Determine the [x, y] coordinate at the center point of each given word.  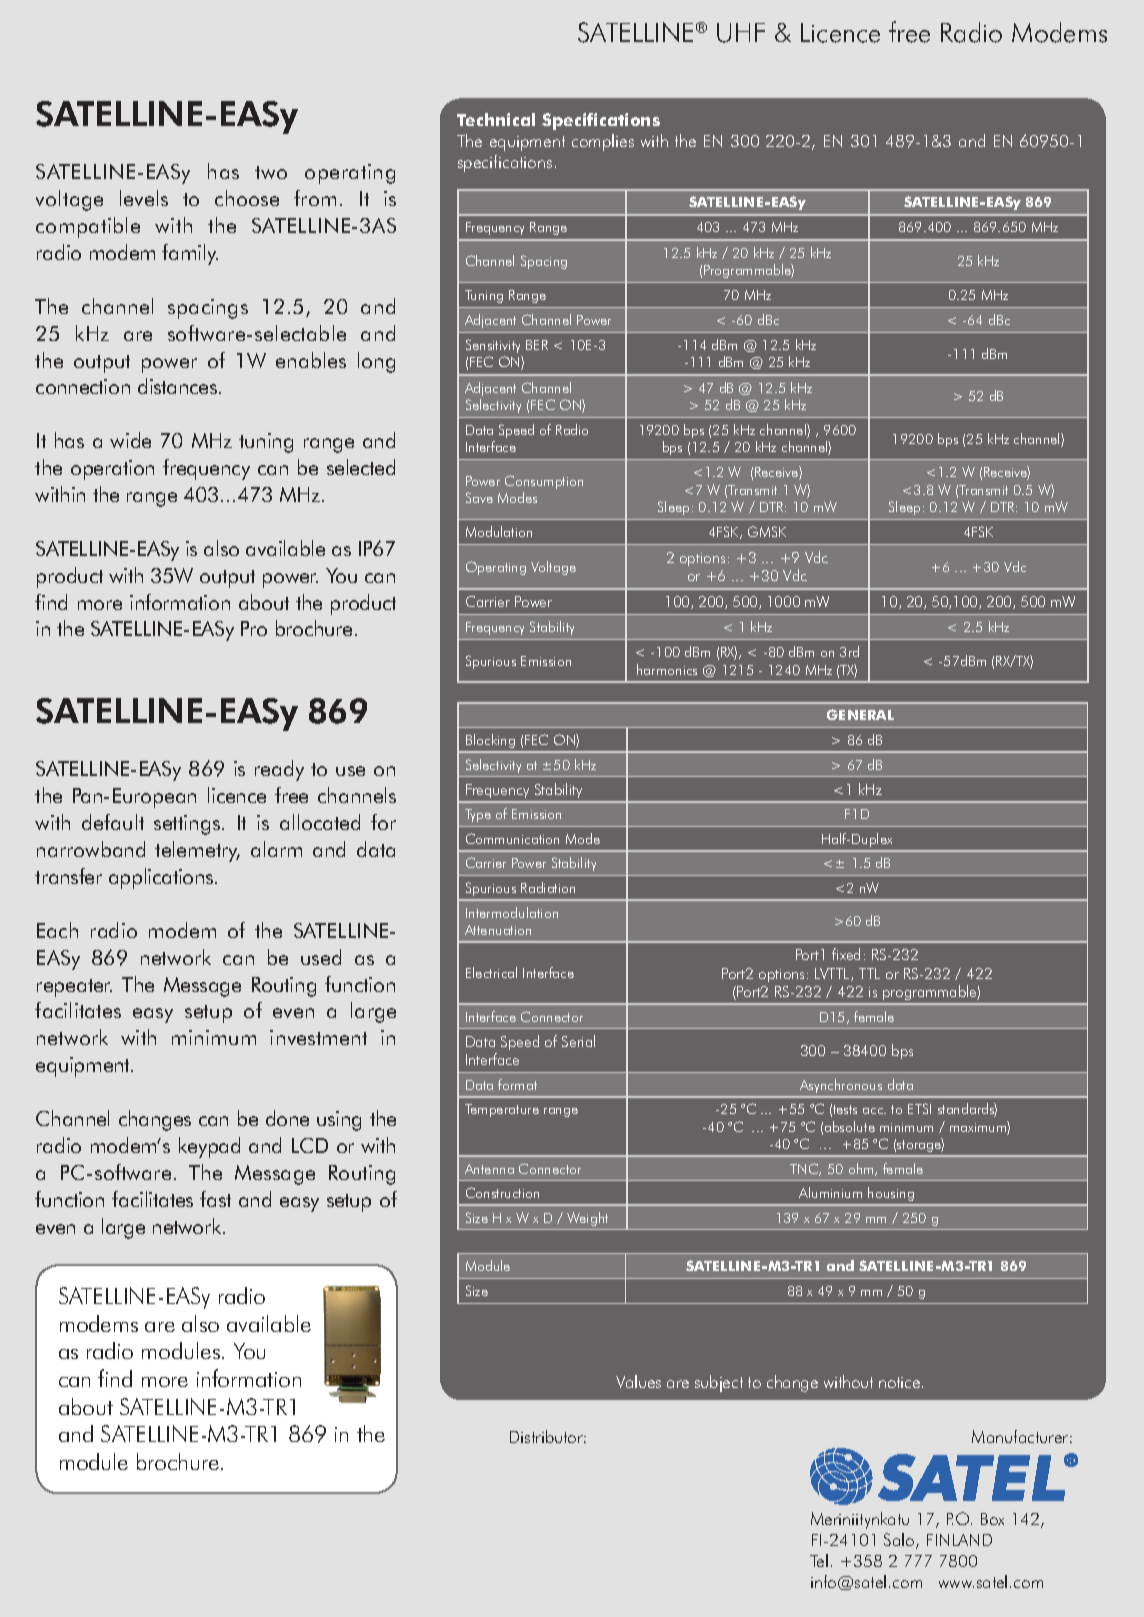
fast [215, 1199]
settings [188, 825]
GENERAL [860, 714]
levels [144, 198]
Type [478, 815]
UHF [741, 33]
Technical [496, 119]
